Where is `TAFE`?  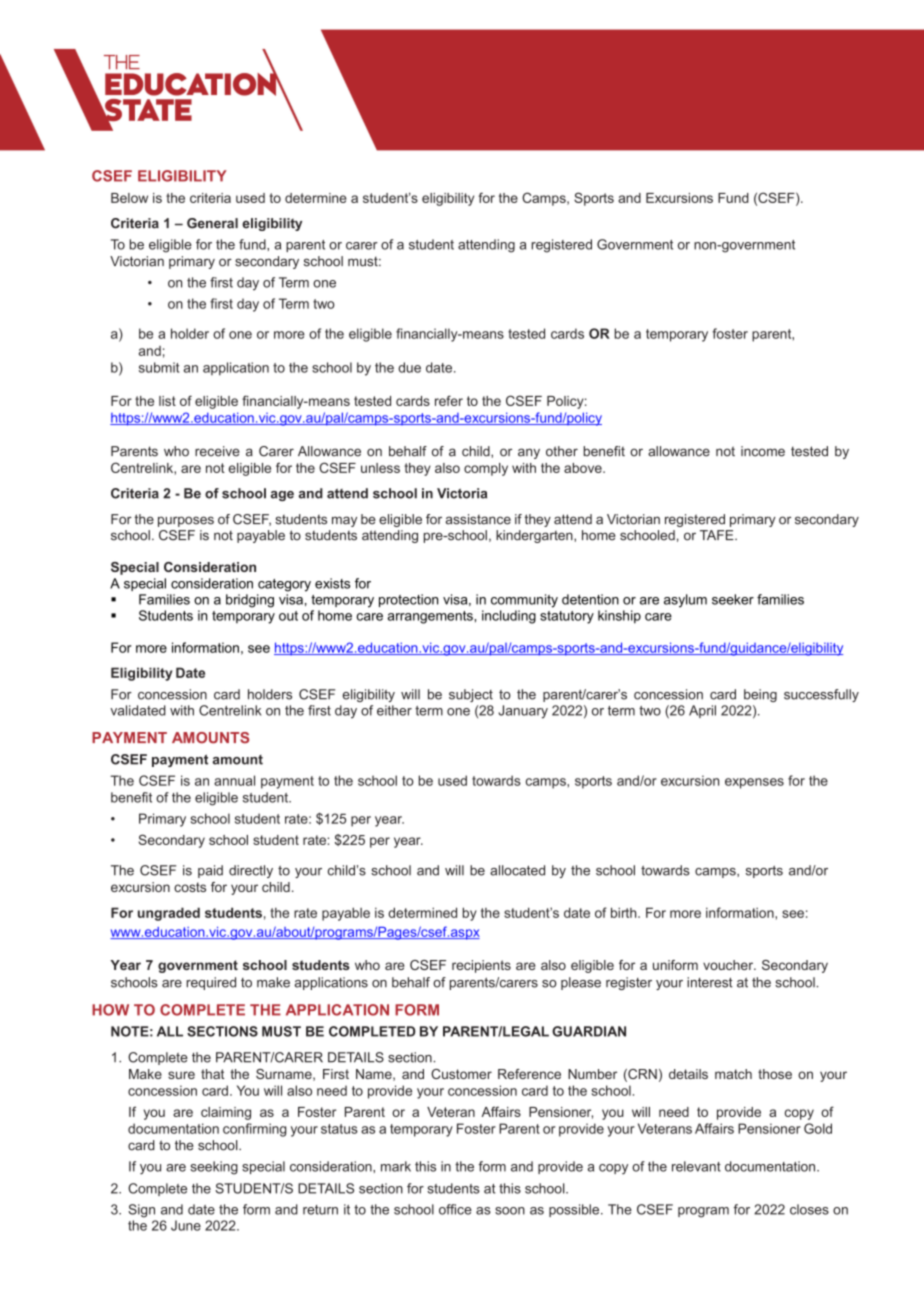 TAFE is located at coordinates (718, 535).
